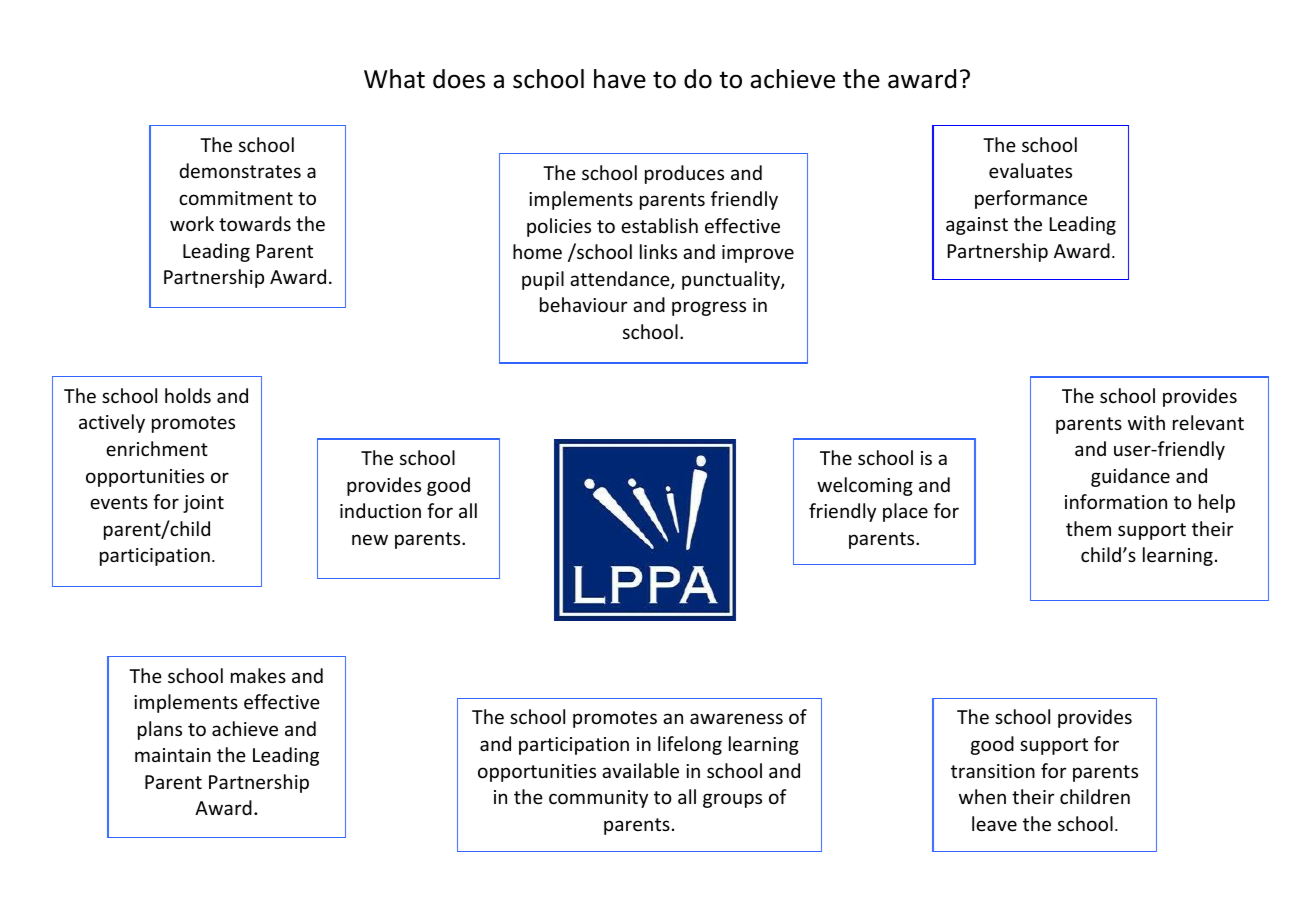  What do you see at coordinates (620, 79) in the screenshot?
I see `have` at bounding box center [620, 79].
